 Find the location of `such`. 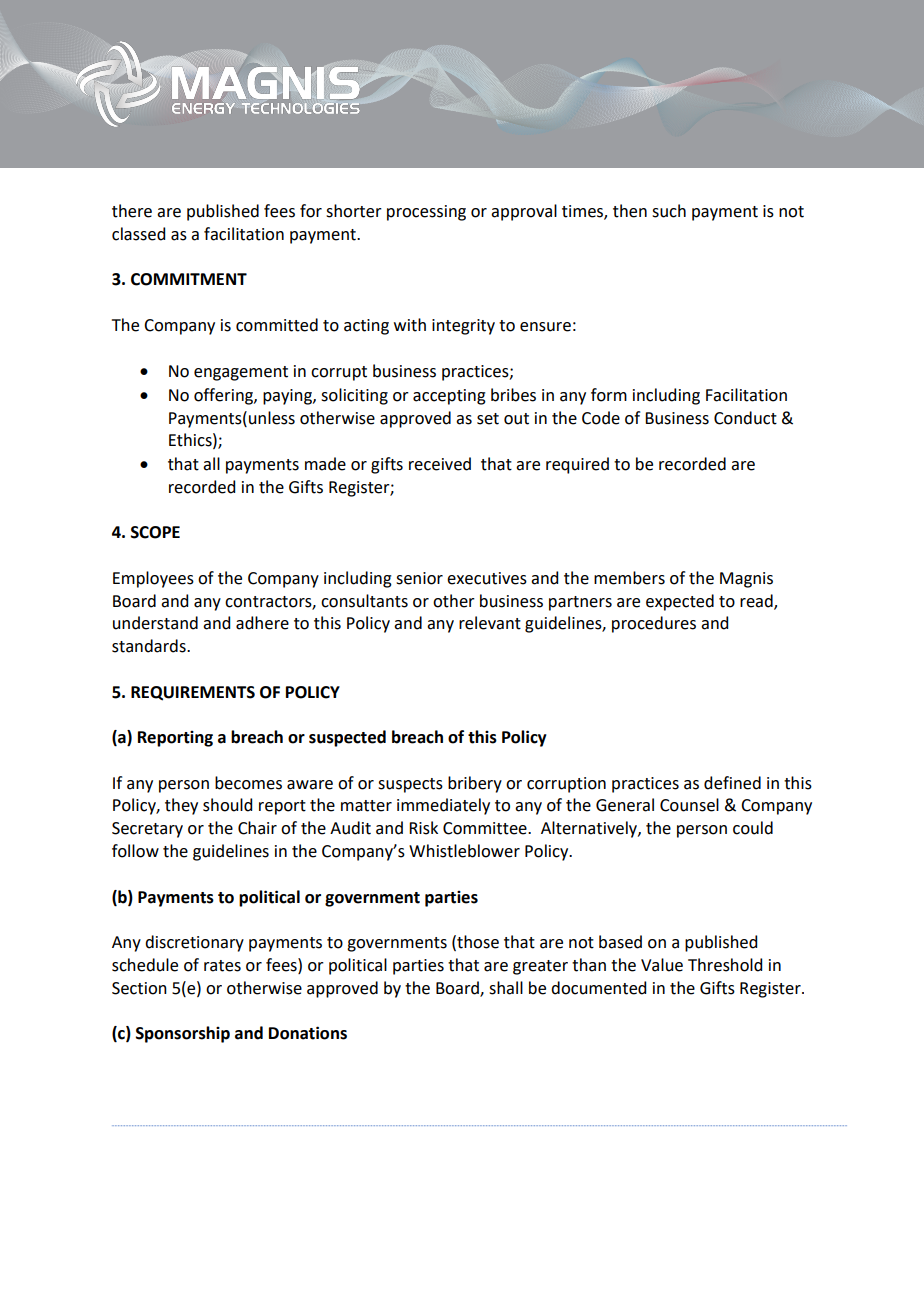

such is located at coordinates (669, 211).
